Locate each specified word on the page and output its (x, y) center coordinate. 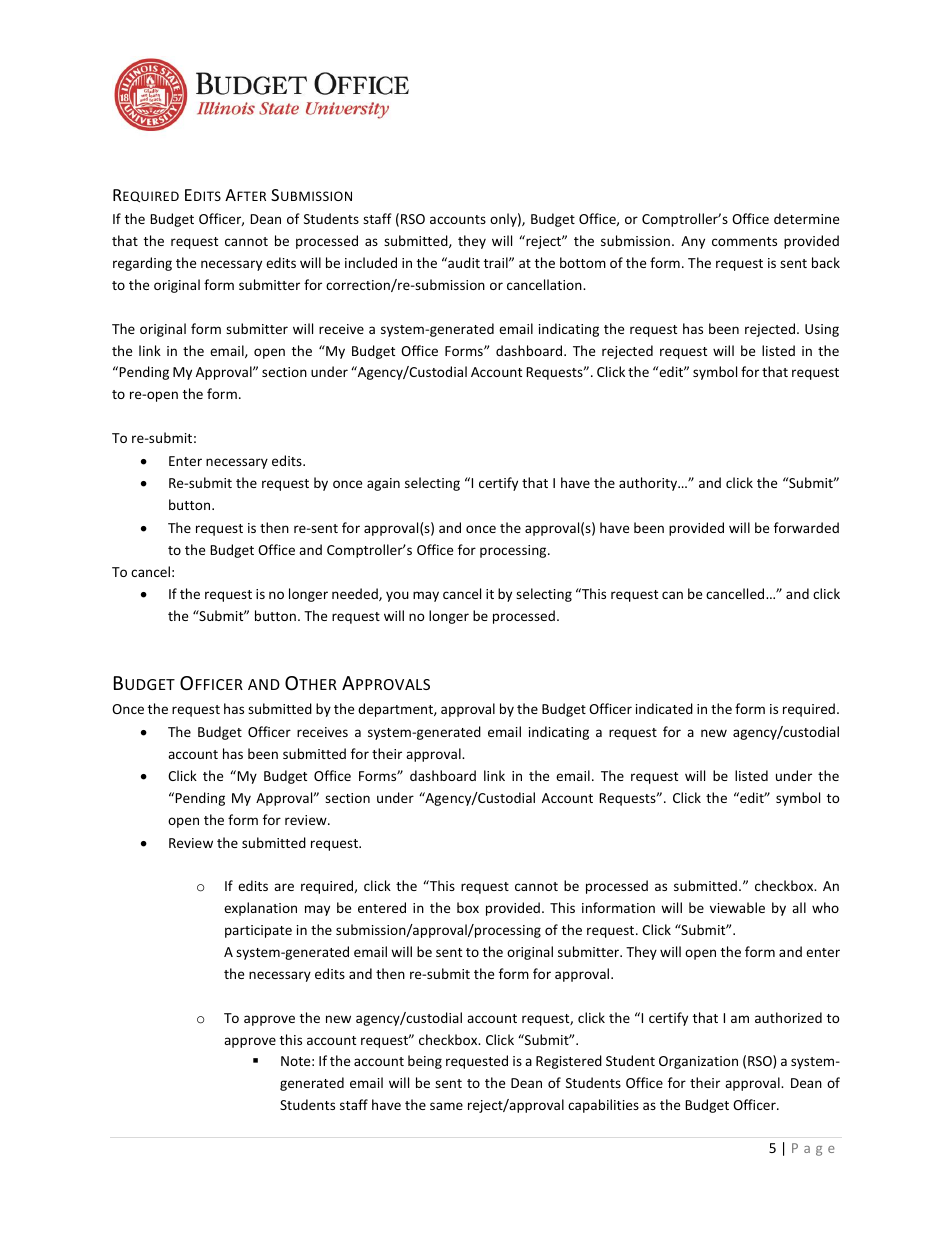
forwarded (806, 527)
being (425, 1062)
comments (744, 241)
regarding (142, 264)
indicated (664, 708)
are (284, 887)
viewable (737, 907)
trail (497, 262)
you (397, 596)
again (383, 484)
